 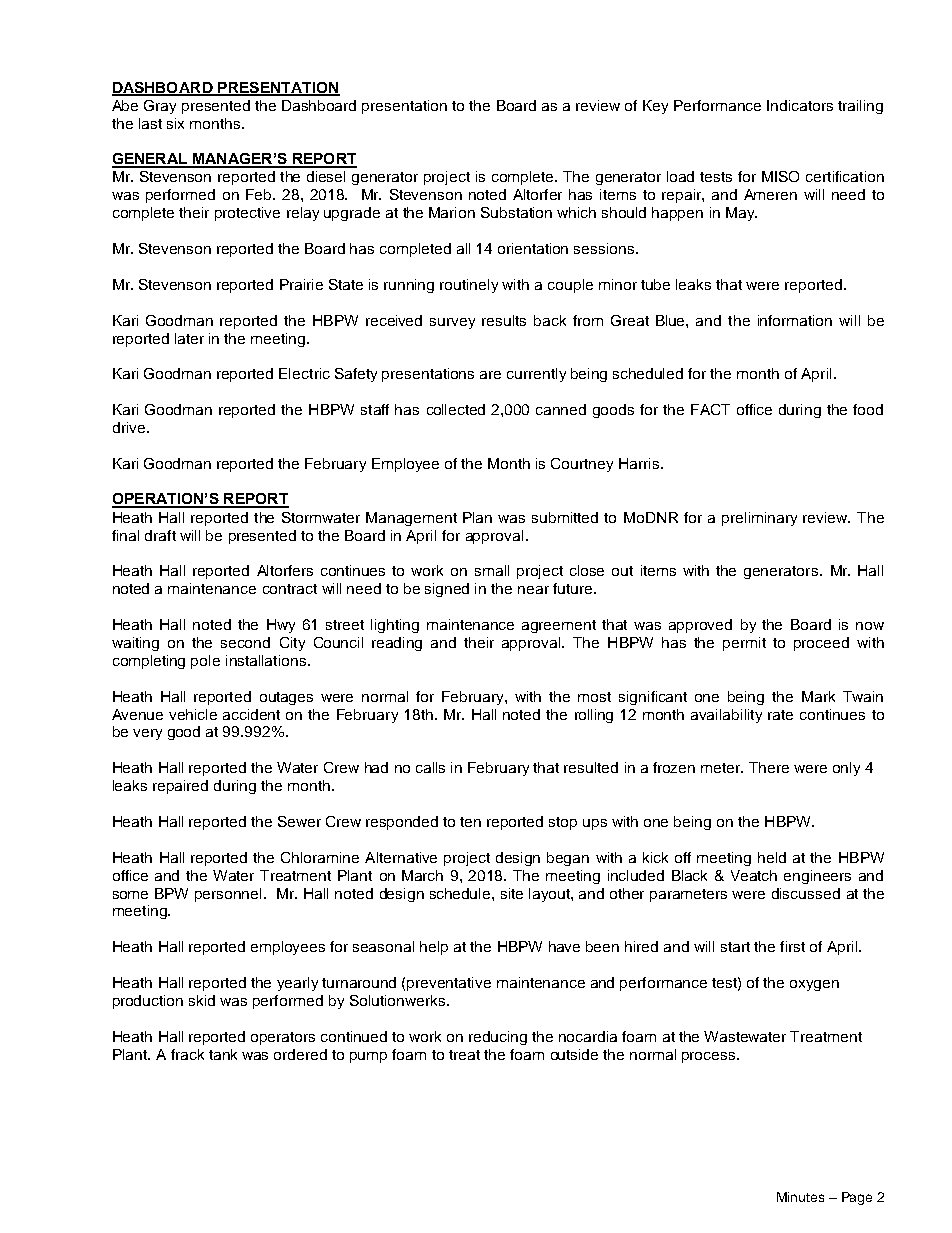 What do you see at coordinates (574, 1054) in the screenshot?
I see `outside` at bounding box center [574, 1054].
